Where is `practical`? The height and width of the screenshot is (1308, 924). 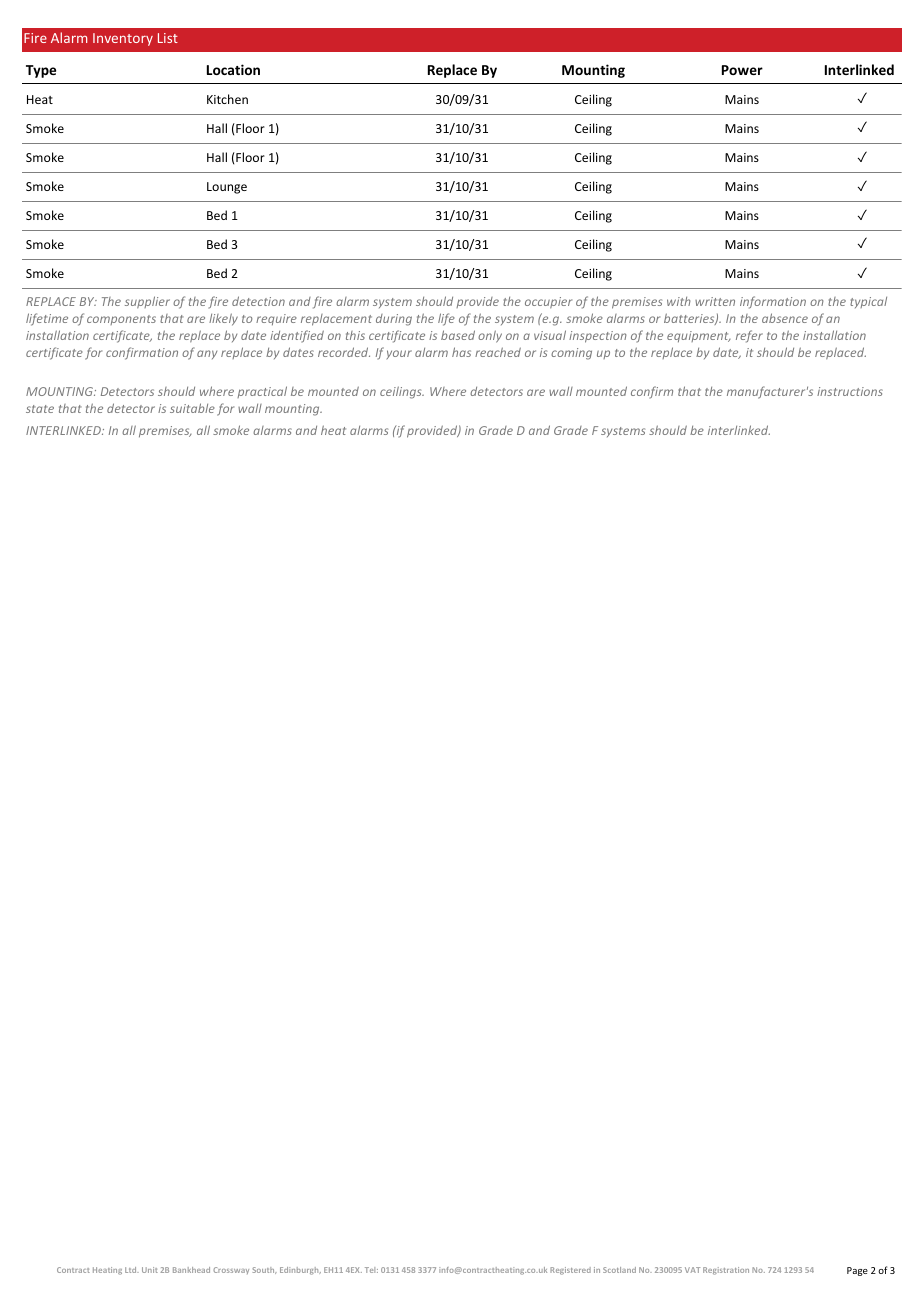 practical is located at coordinates (262, 392).
